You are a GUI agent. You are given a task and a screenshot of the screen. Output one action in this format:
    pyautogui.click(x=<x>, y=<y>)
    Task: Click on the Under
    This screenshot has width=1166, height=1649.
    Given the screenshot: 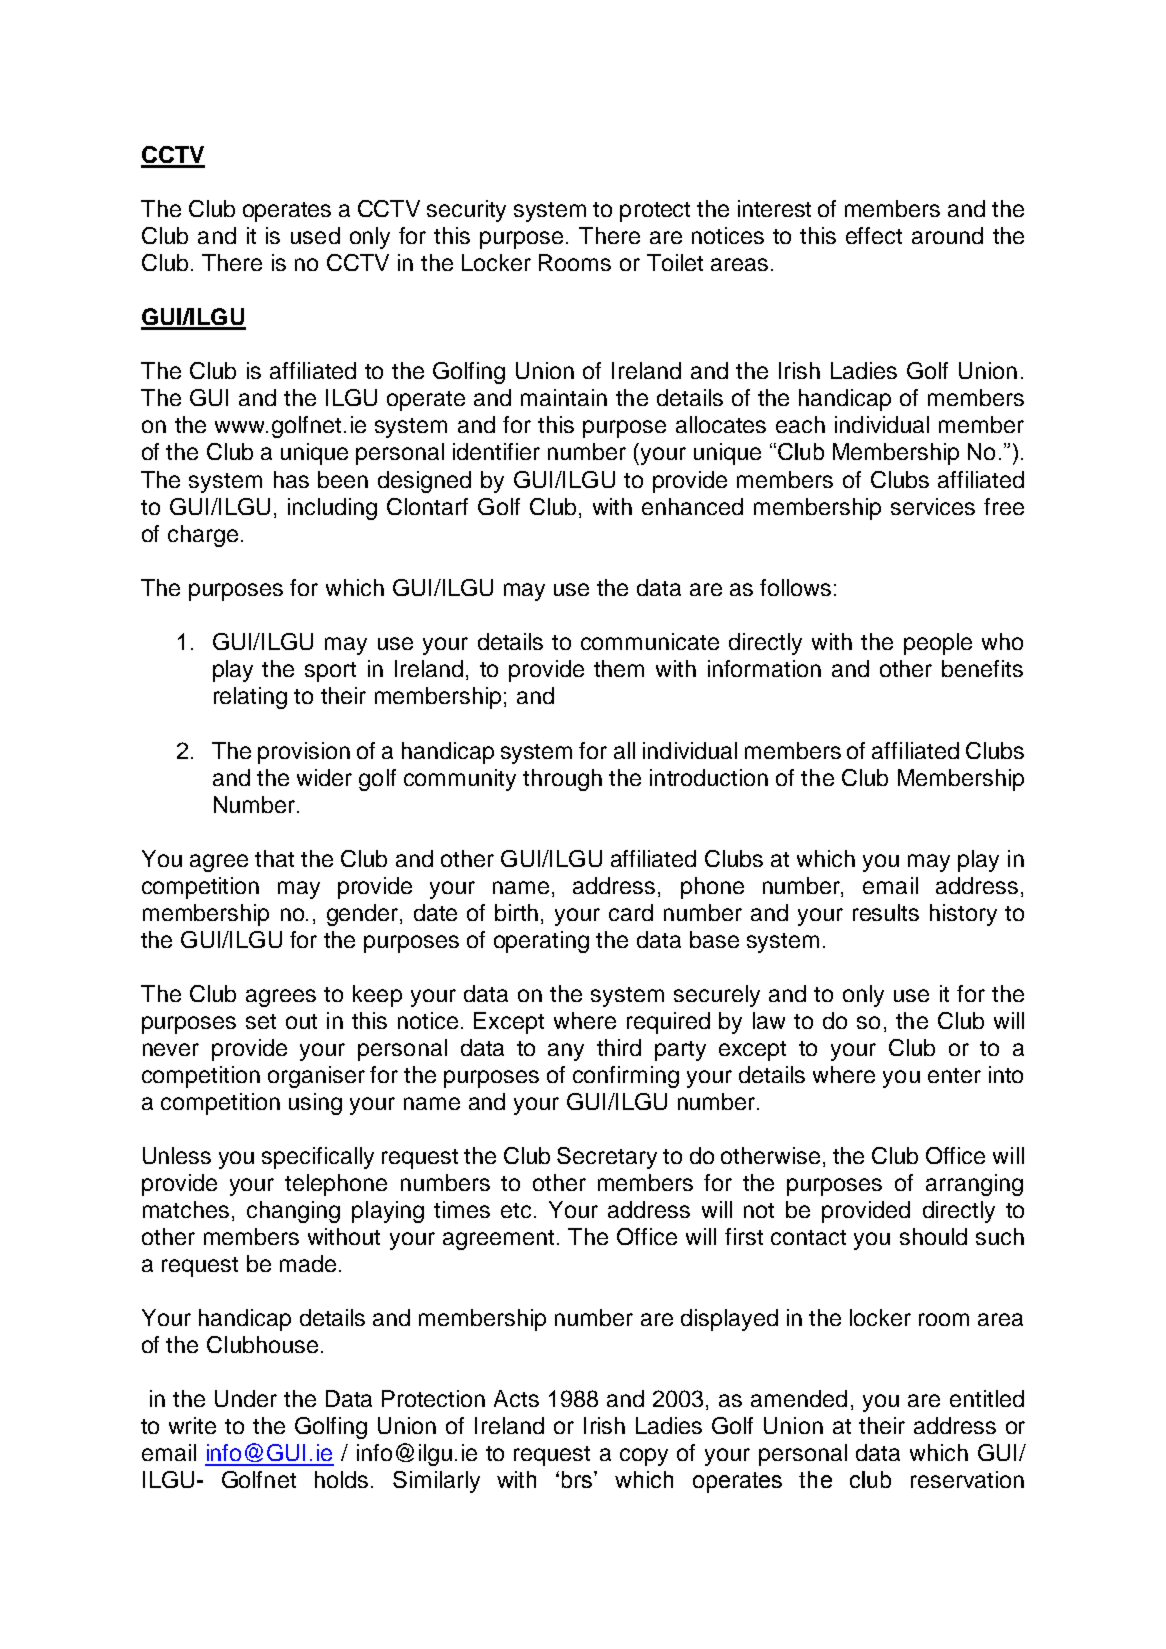 What is the action you would take?
    pyautogui.click(x=246, y=1398)
